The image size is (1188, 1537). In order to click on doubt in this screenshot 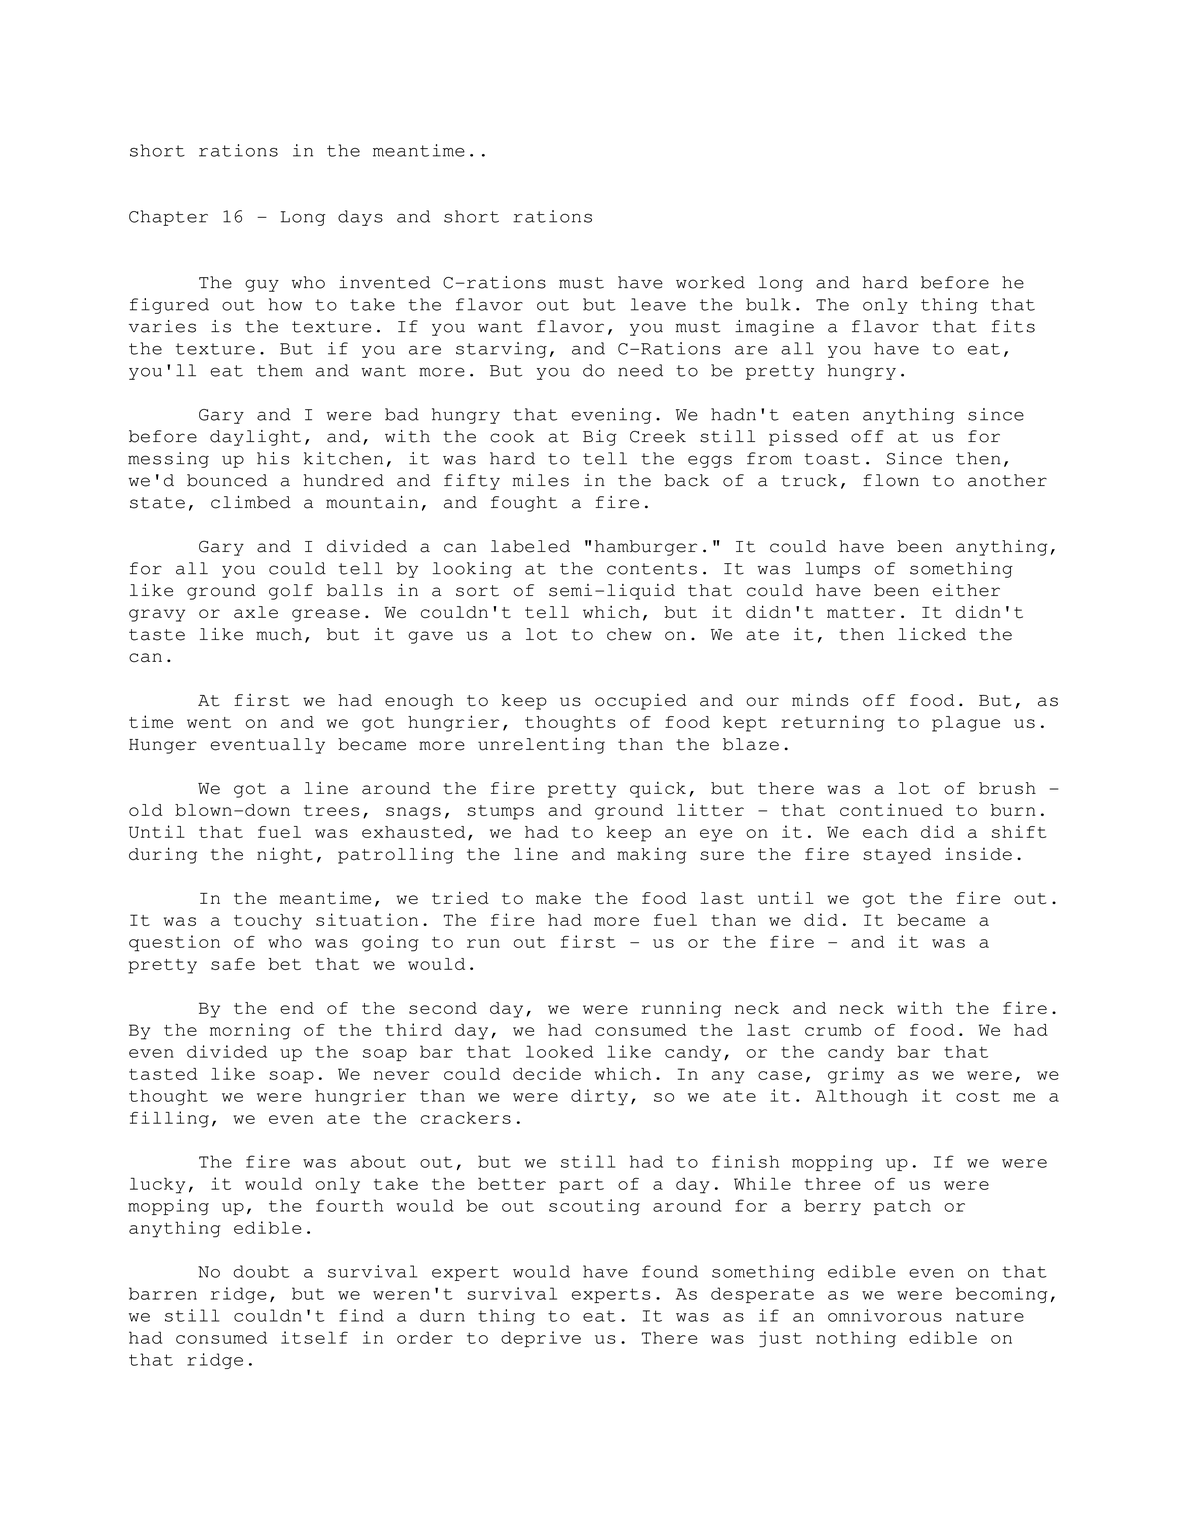, I will do `click(261, 1271)`.
